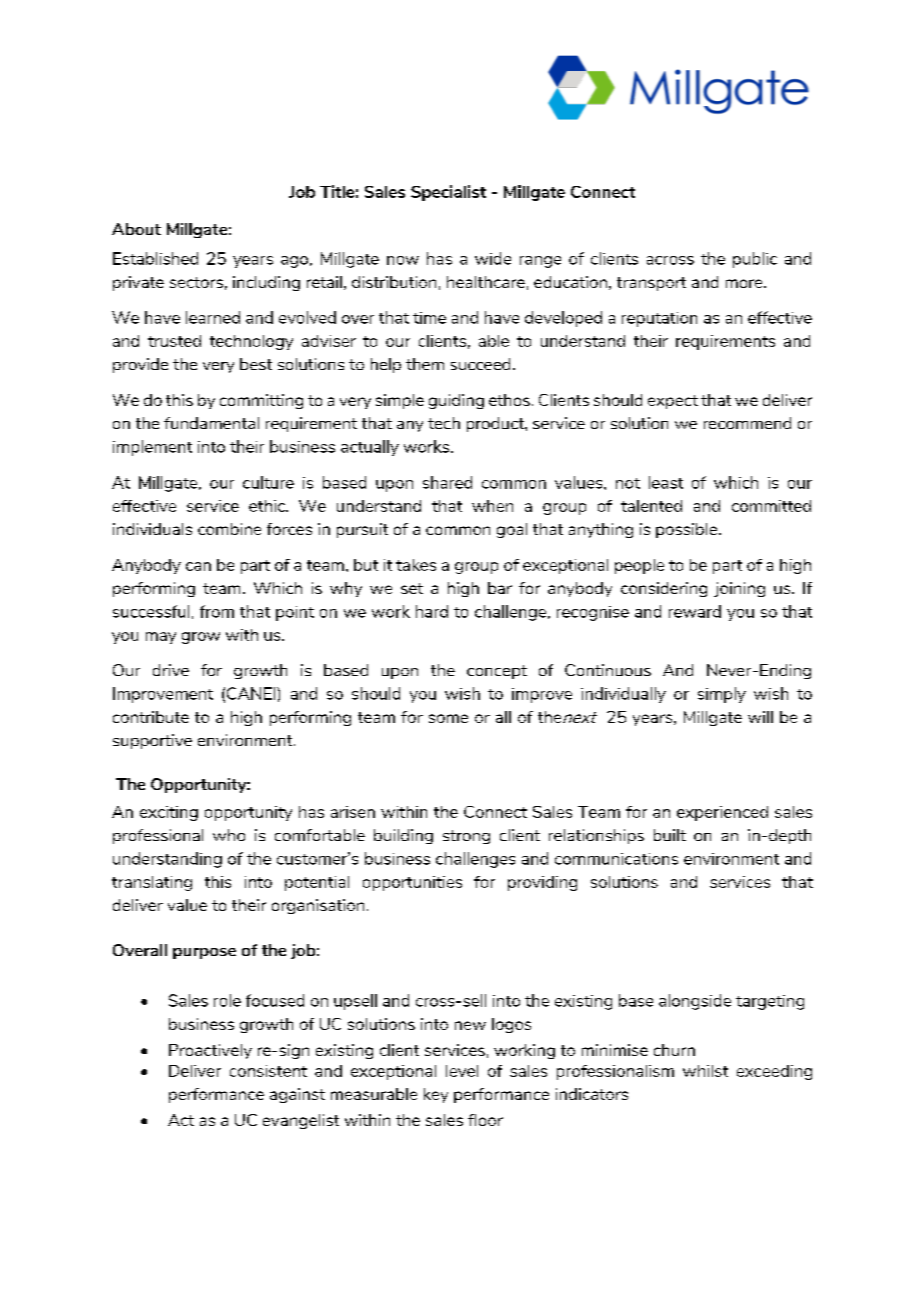 Image resolution: width=924 pixels, height=1308 pixels. I want to click on Specialist, so click(448, 193).
